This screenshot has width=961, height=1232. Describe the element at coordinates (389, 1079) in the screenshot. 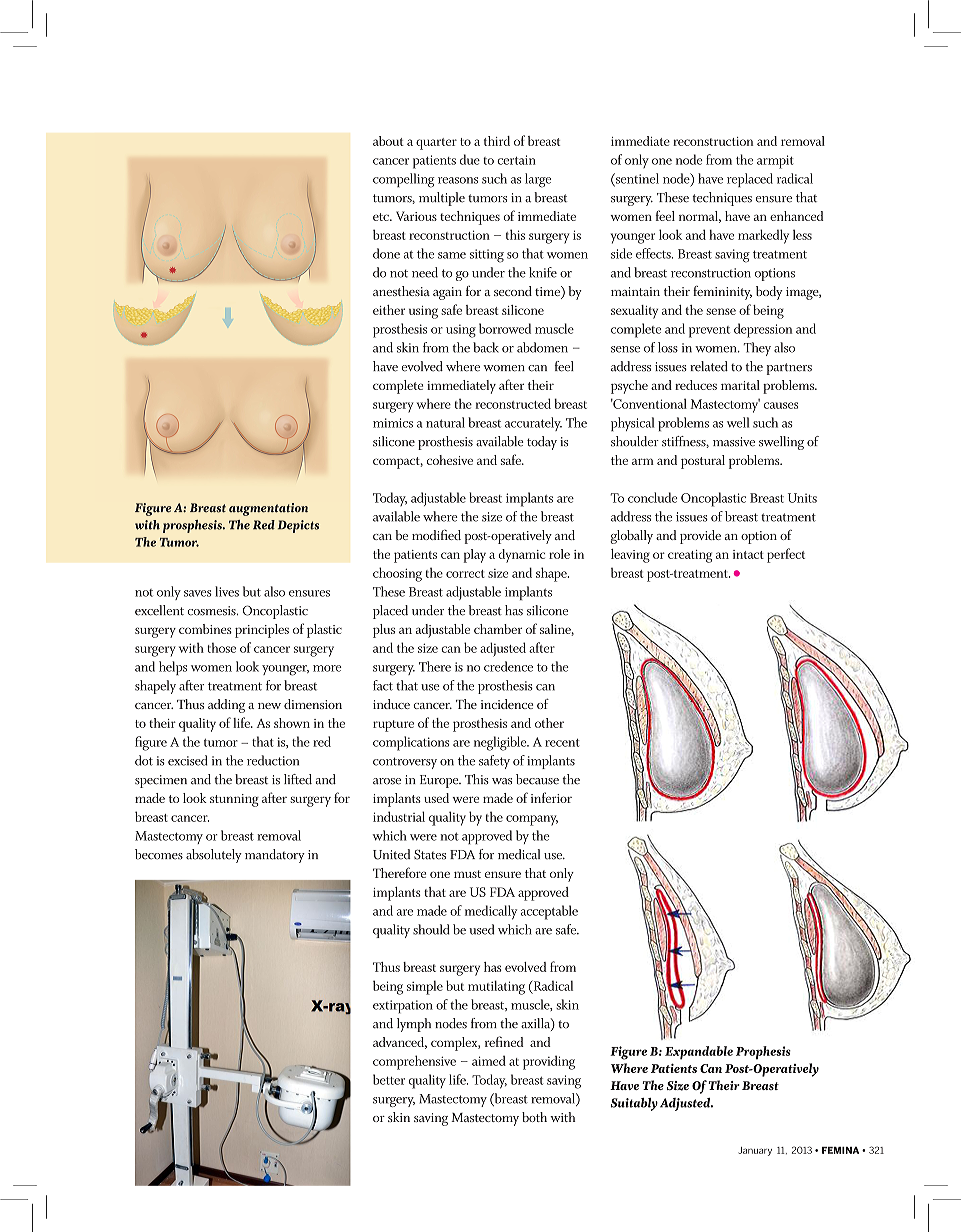

I see `better` at that location.
